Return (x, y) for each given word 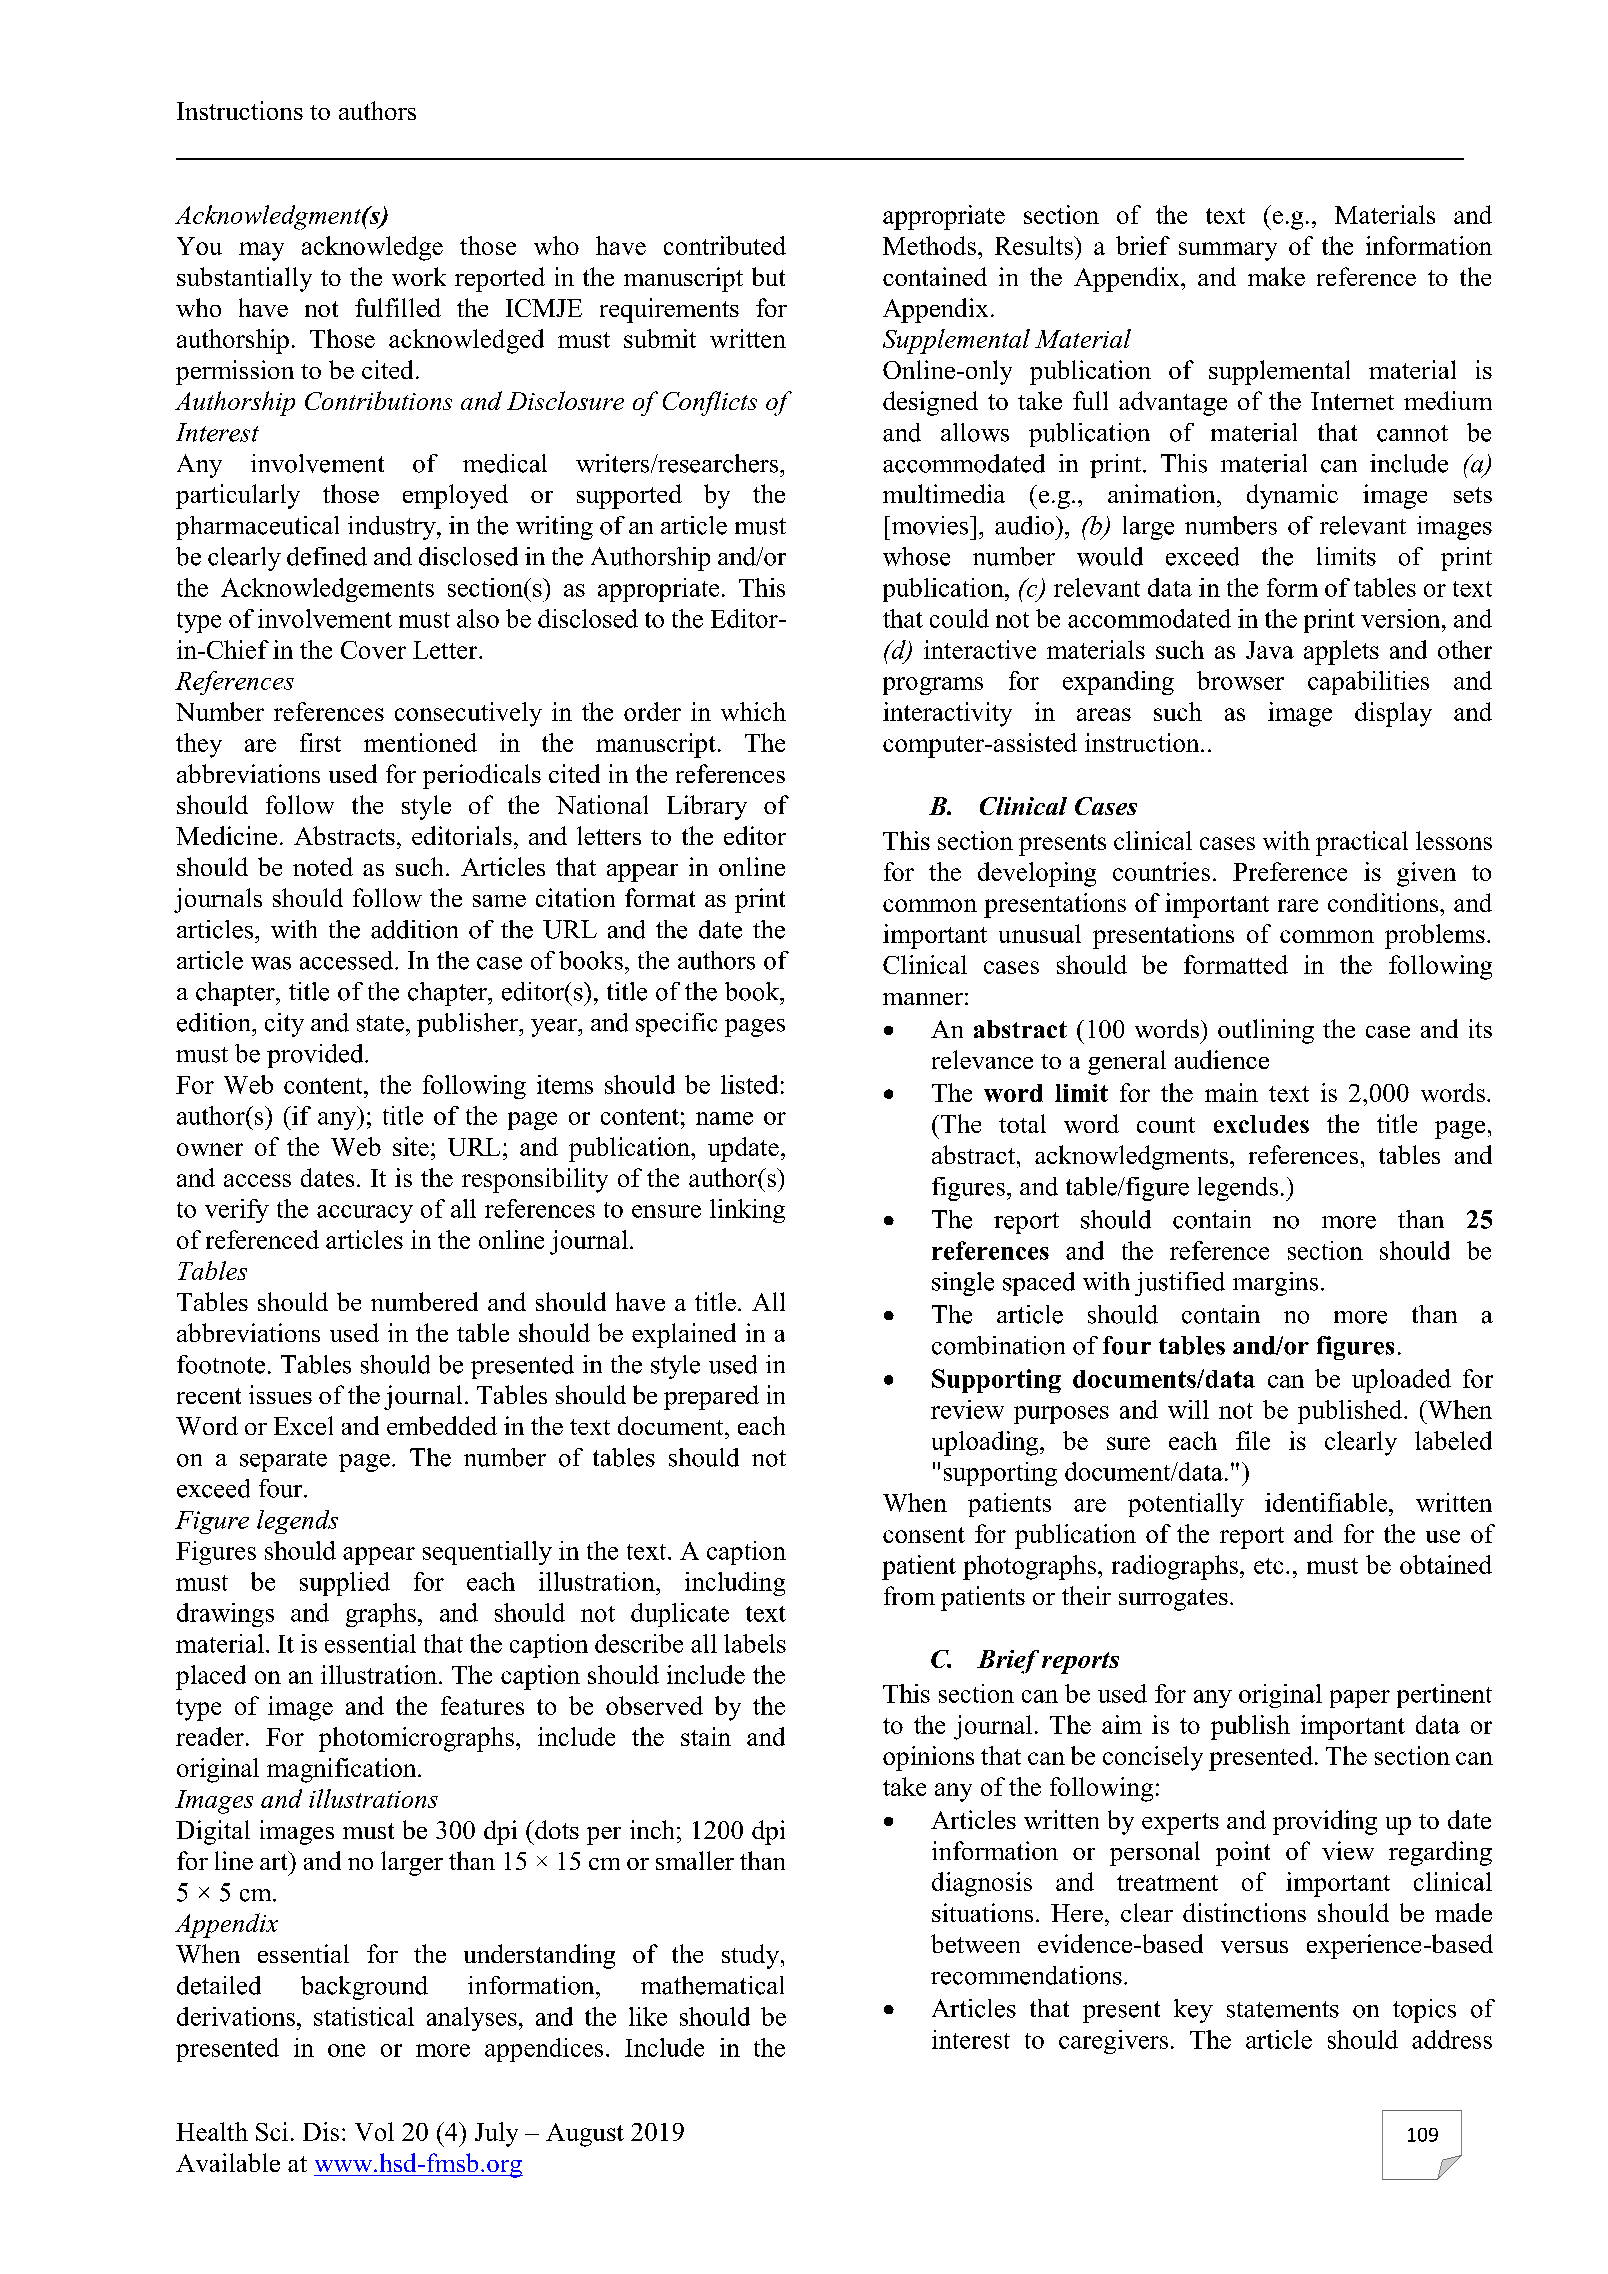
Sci (272, 2131)
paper (1360, 1699)
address (1452, 2039)
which (753, 711)
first (320, 742)
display (1393, 714)
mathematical (712, 1985)
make (1276, 276)
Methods (929, 245)
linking (747, 1211)
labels (755, 1643)
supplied (345, 1584)
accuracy (365, 1214)
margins (1275, 1284)
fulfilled (398, 307)
